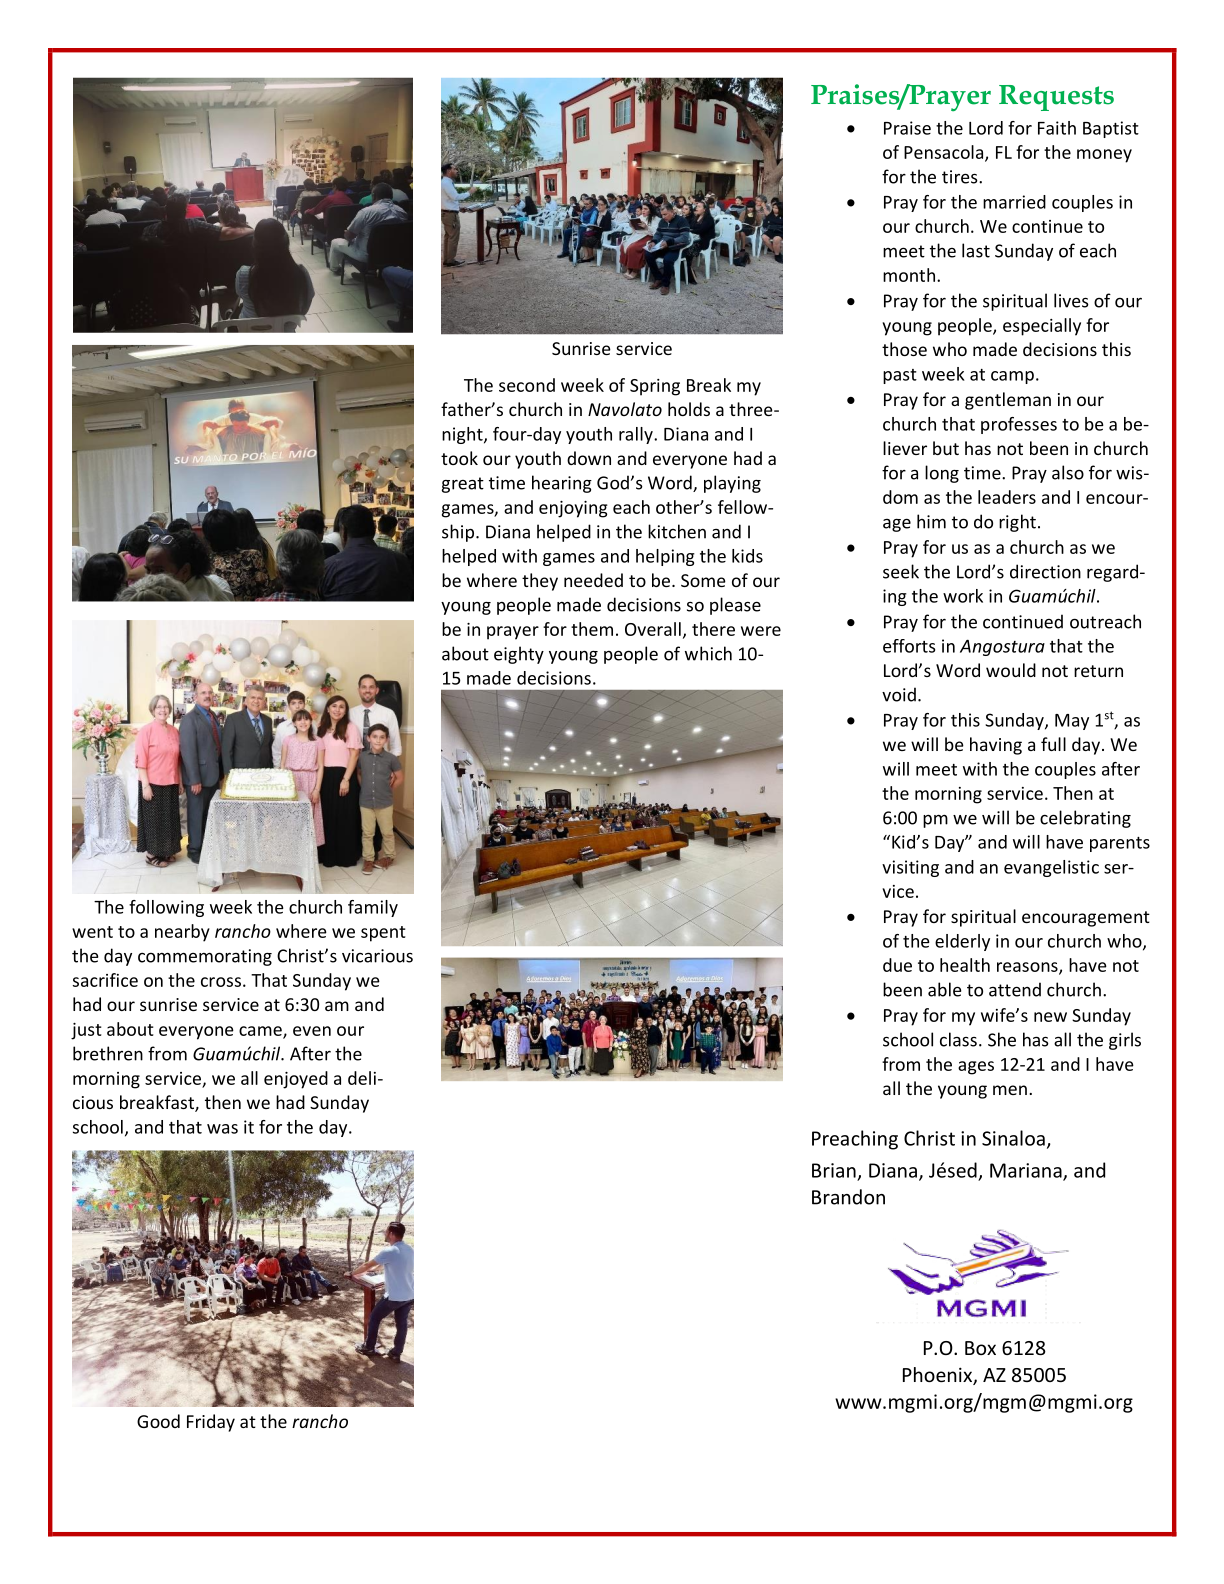 The height and width of the image is (1584, 1224). I want to click on Friday, so click(211, 1423).
